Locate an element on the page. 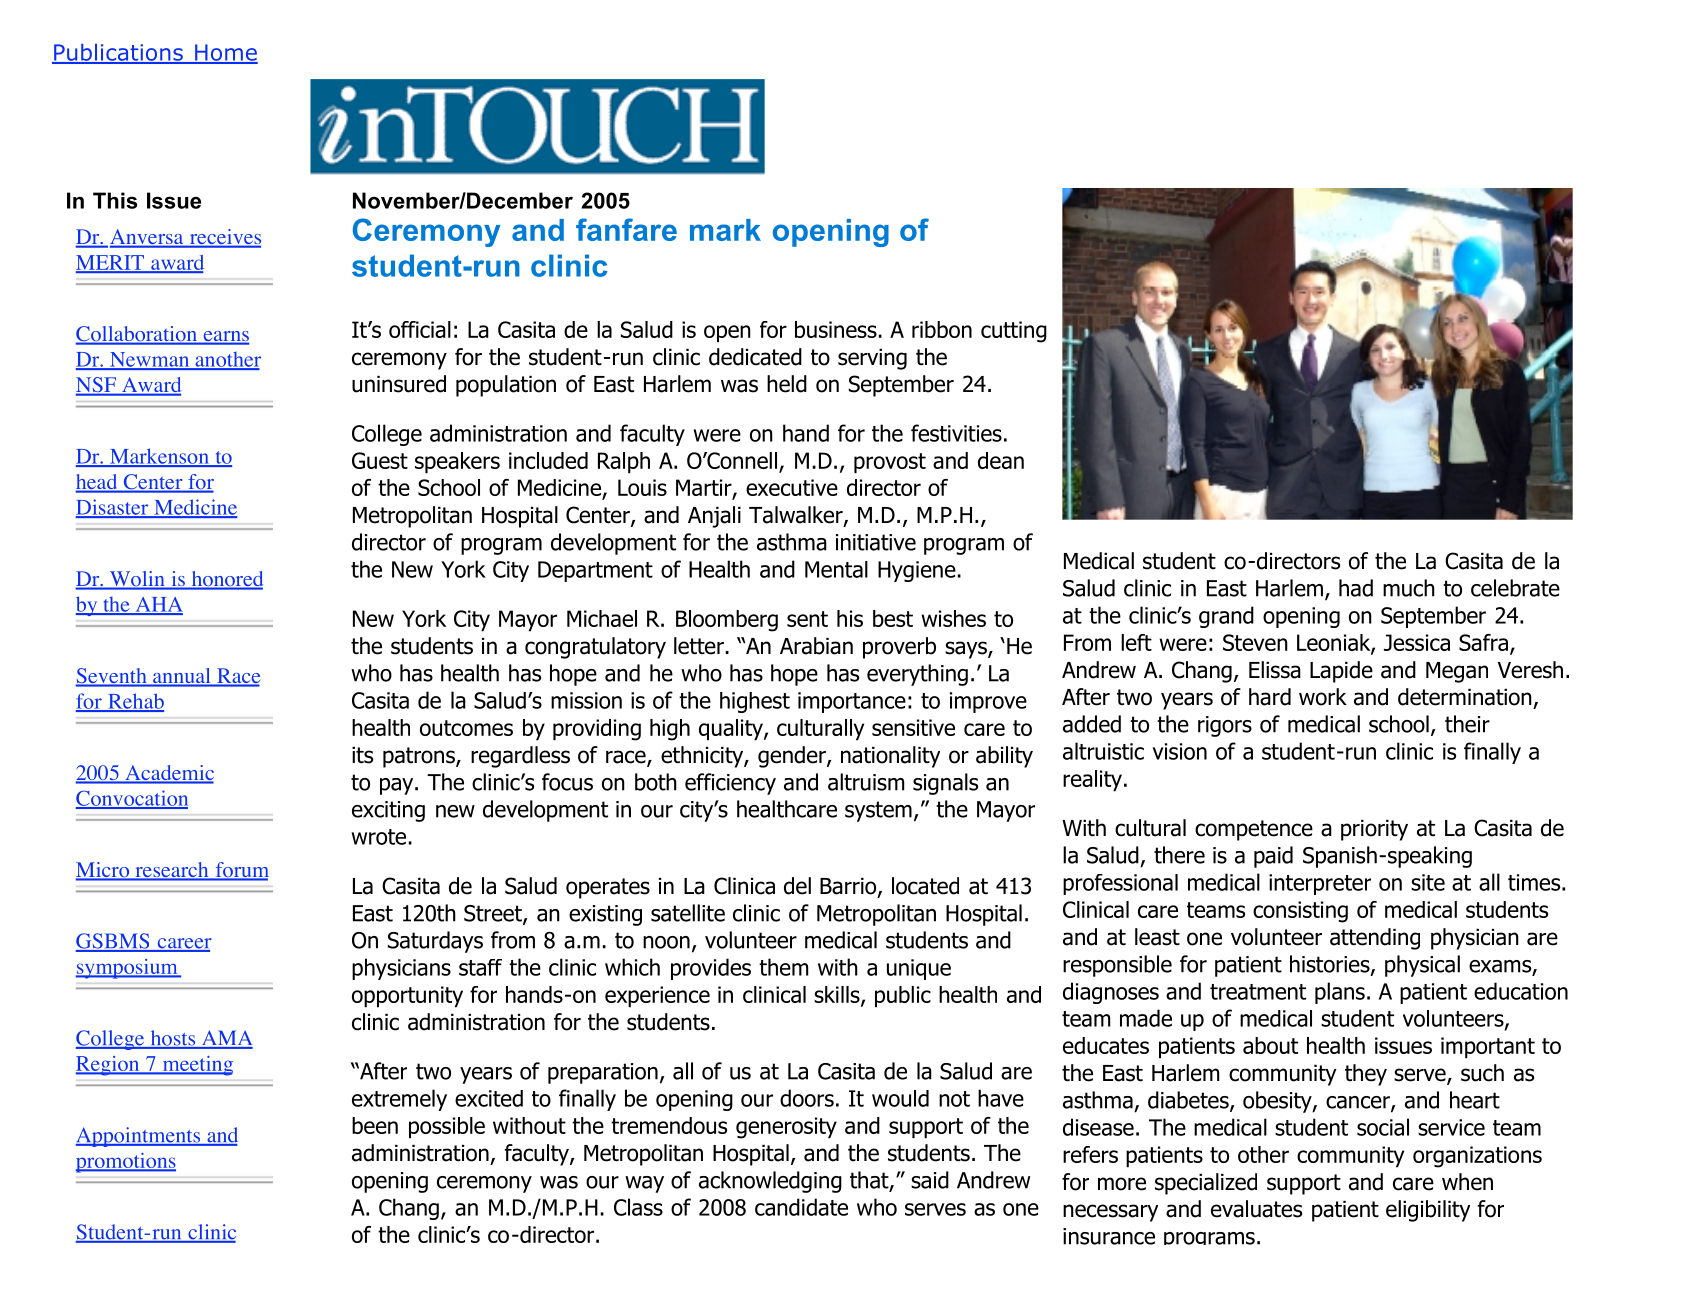 The height and width of the page is (1302, 1685). priority is located at coordinates (1374, 830).
